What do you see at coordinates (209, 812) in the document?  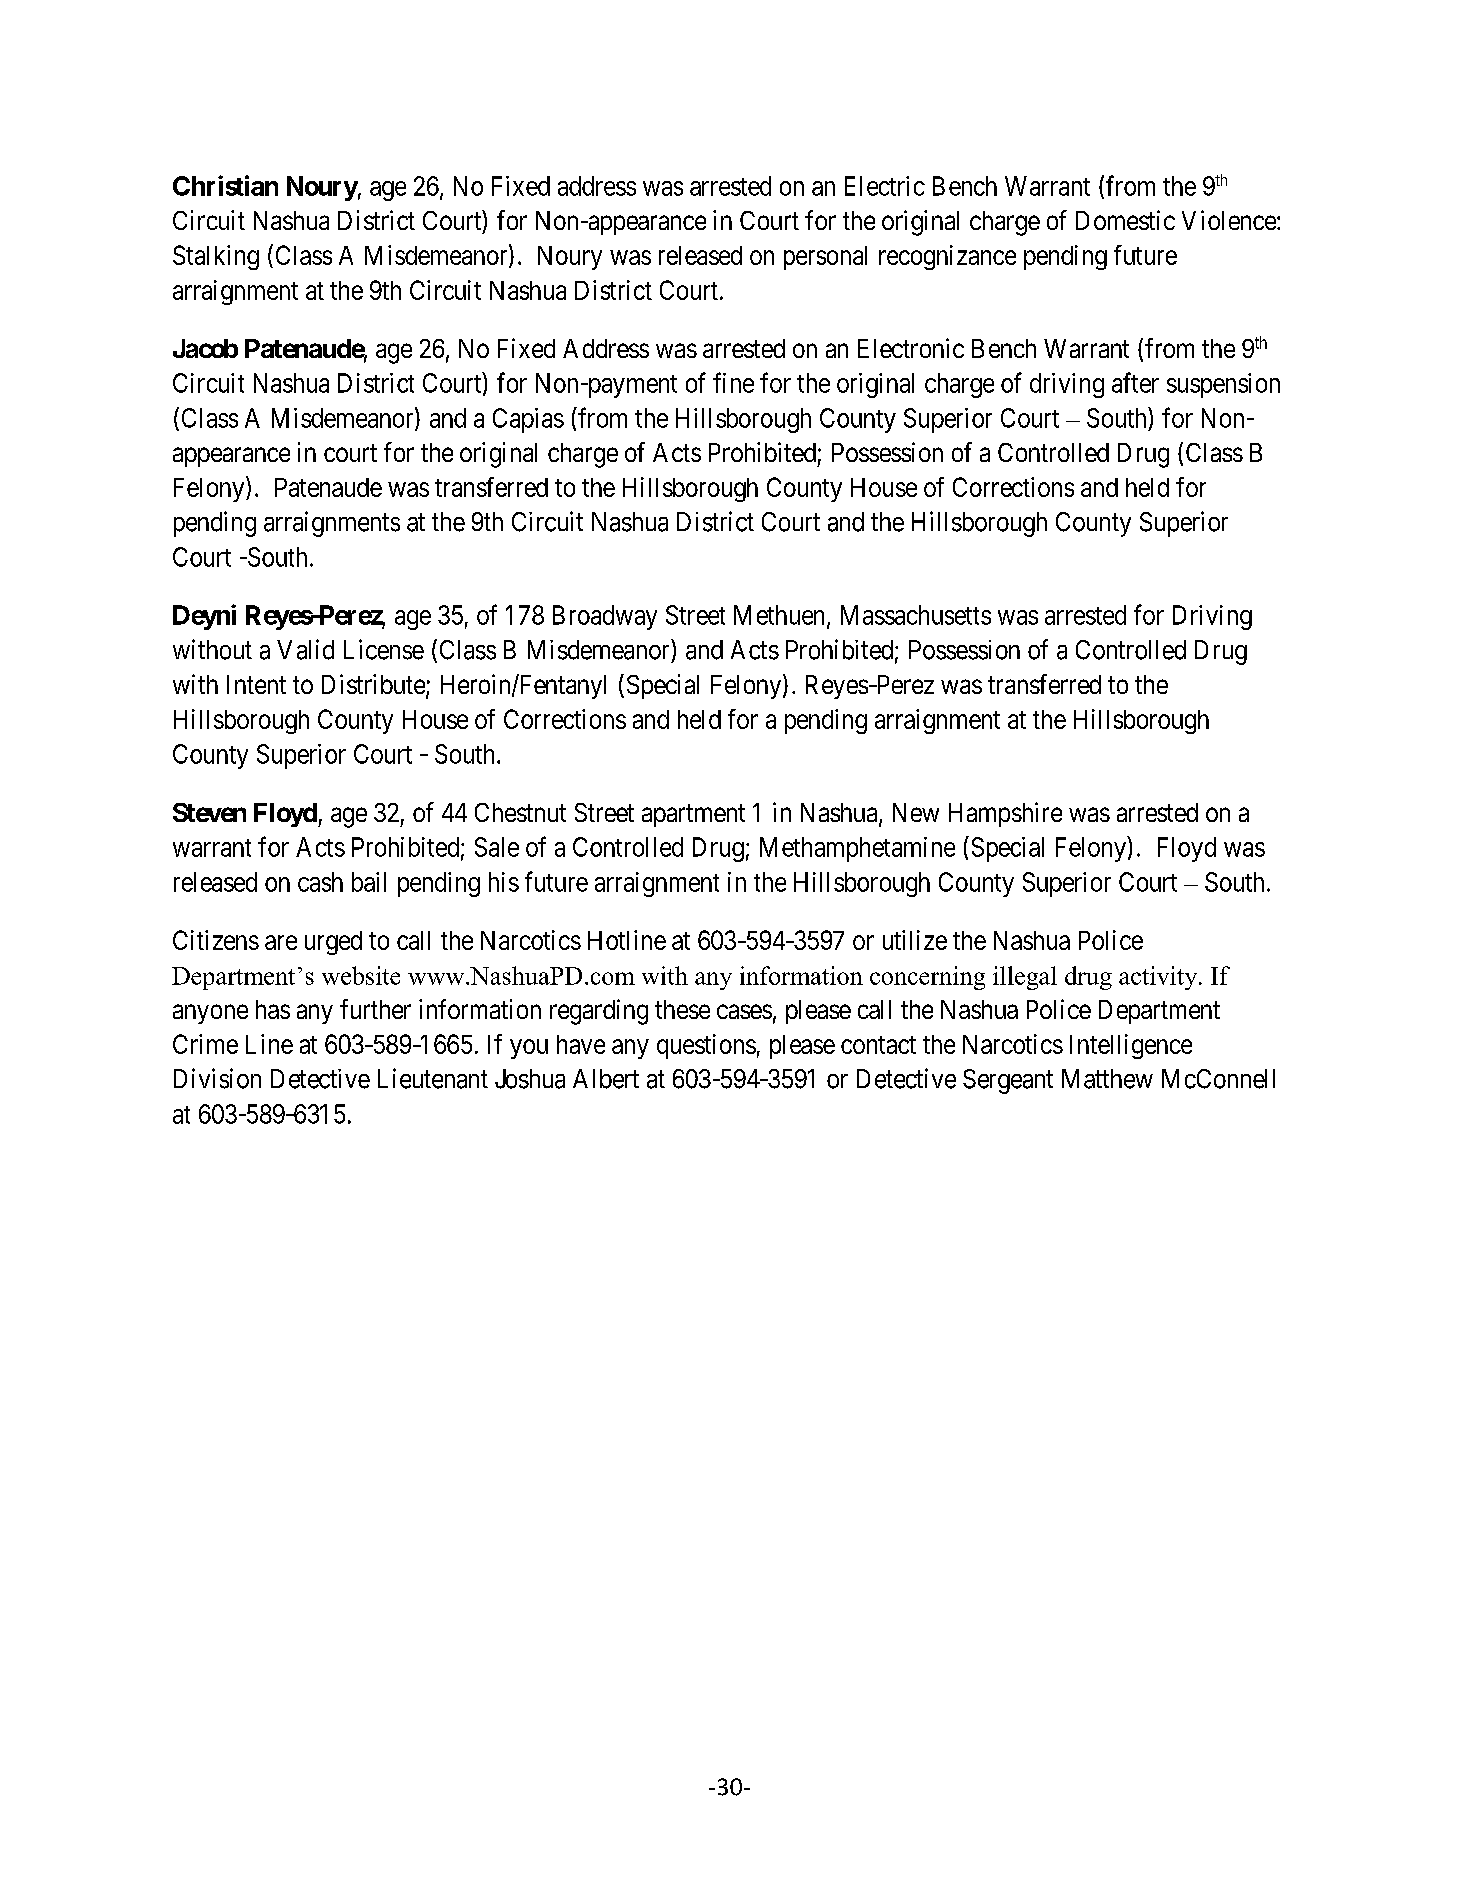 I see `Steven` at bounding box center [209, 812].
